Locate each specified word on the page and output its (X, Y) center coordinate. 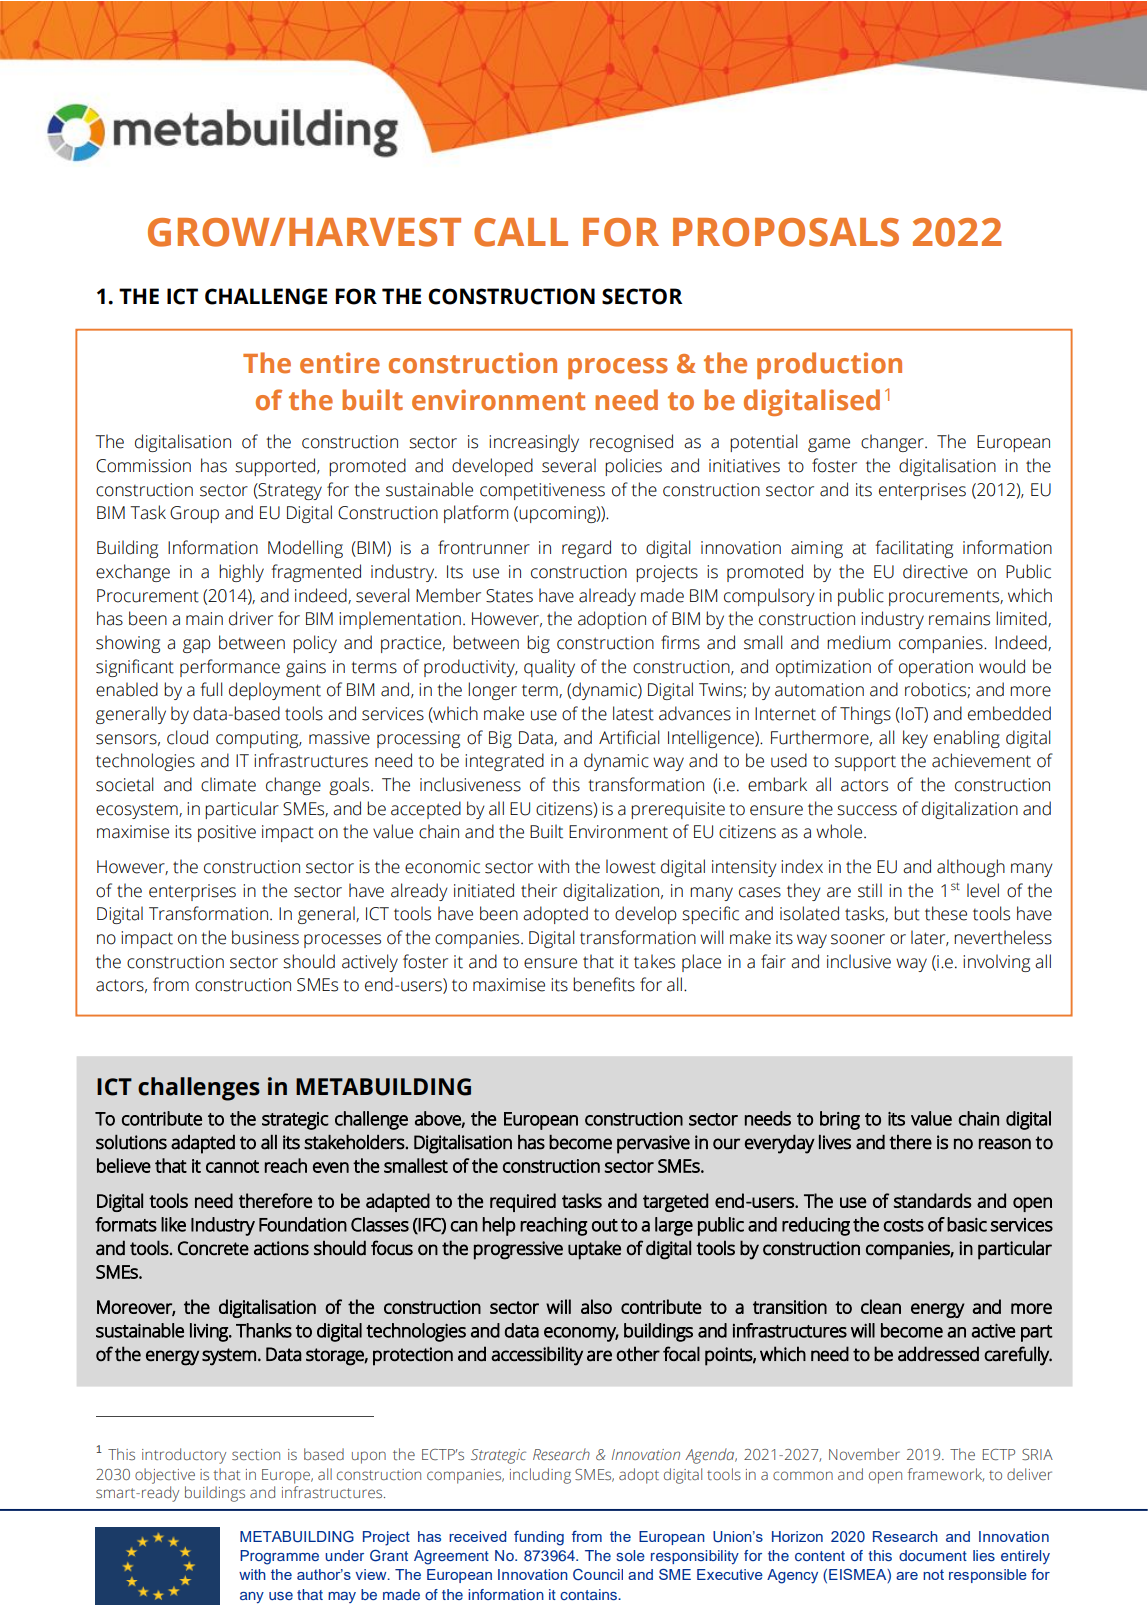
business (265, 937)
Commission (143, 466)
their (539, 890)
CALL (521, 232)
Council (598, 1574)
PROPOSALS (786, 232)
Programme (279, 1557)
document (933, 1555)
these (946, 913)
